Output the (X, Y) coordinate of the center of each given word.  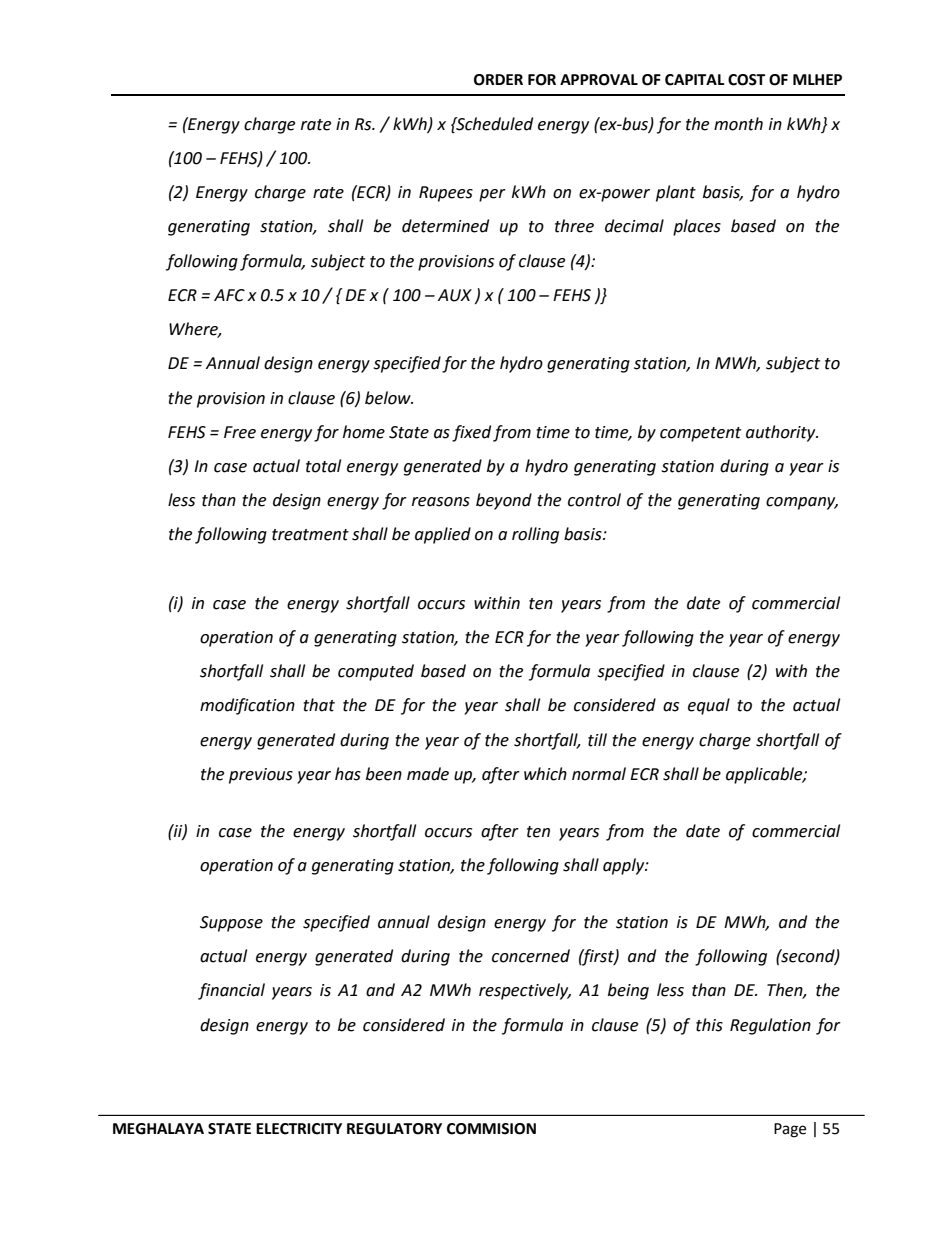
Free (240, 432)
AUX (455, 295)
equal (709, 706)
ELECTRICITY (299, 1129)
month (738, 124)
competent (700, 434)
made (428, 774)
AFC (229, 295)
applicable (765, 775)
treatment (310, 535)
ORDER (498, 80)
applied (443, 535)
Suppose (231, 924)
